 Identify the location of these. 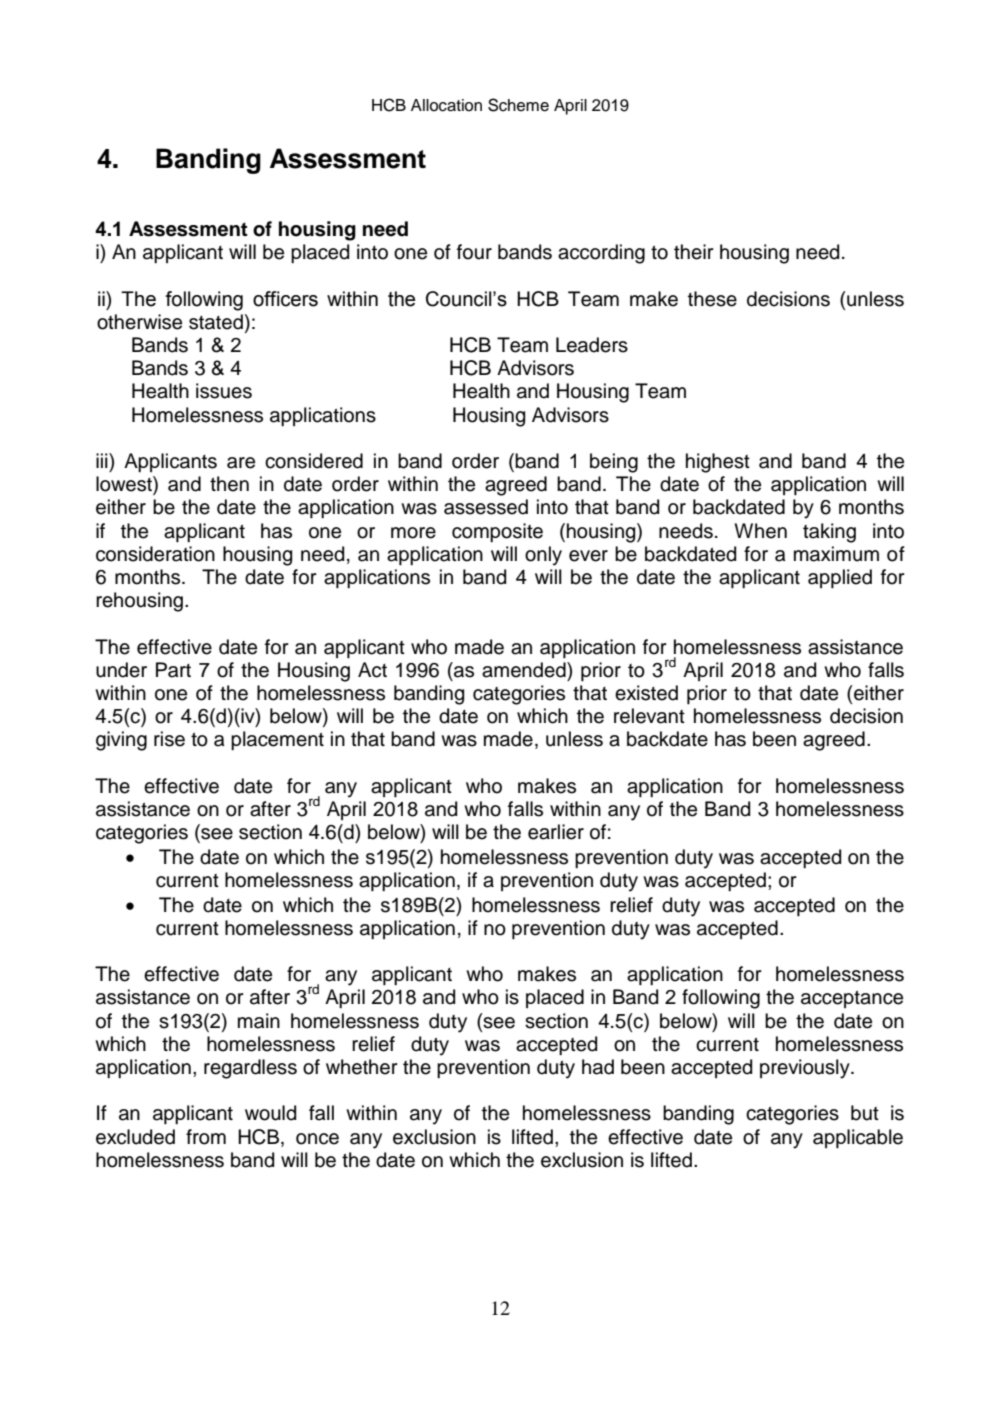
(712, 299).
